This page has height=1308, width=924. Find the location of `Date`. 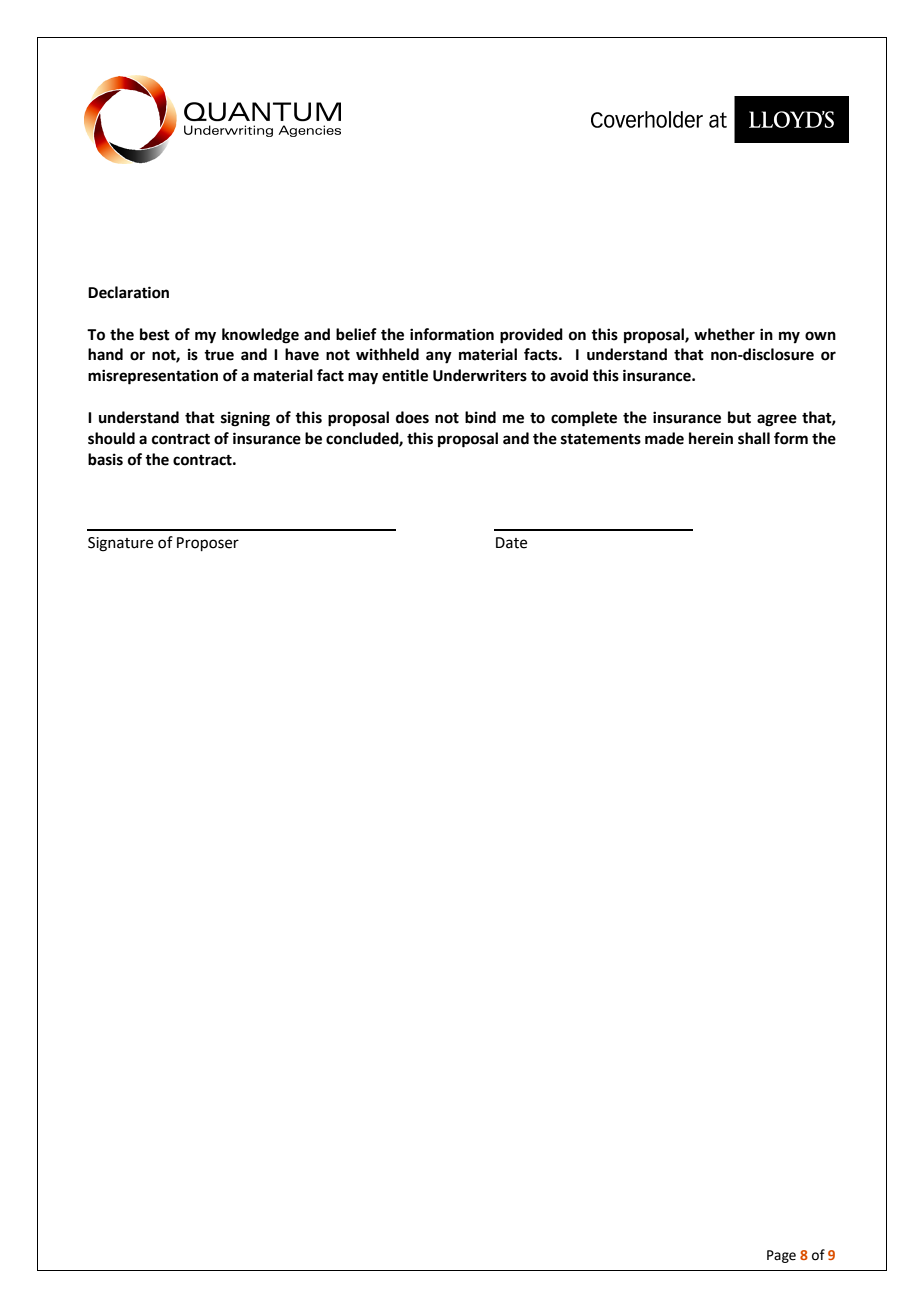

Date is located at coordinates (511, 543).
